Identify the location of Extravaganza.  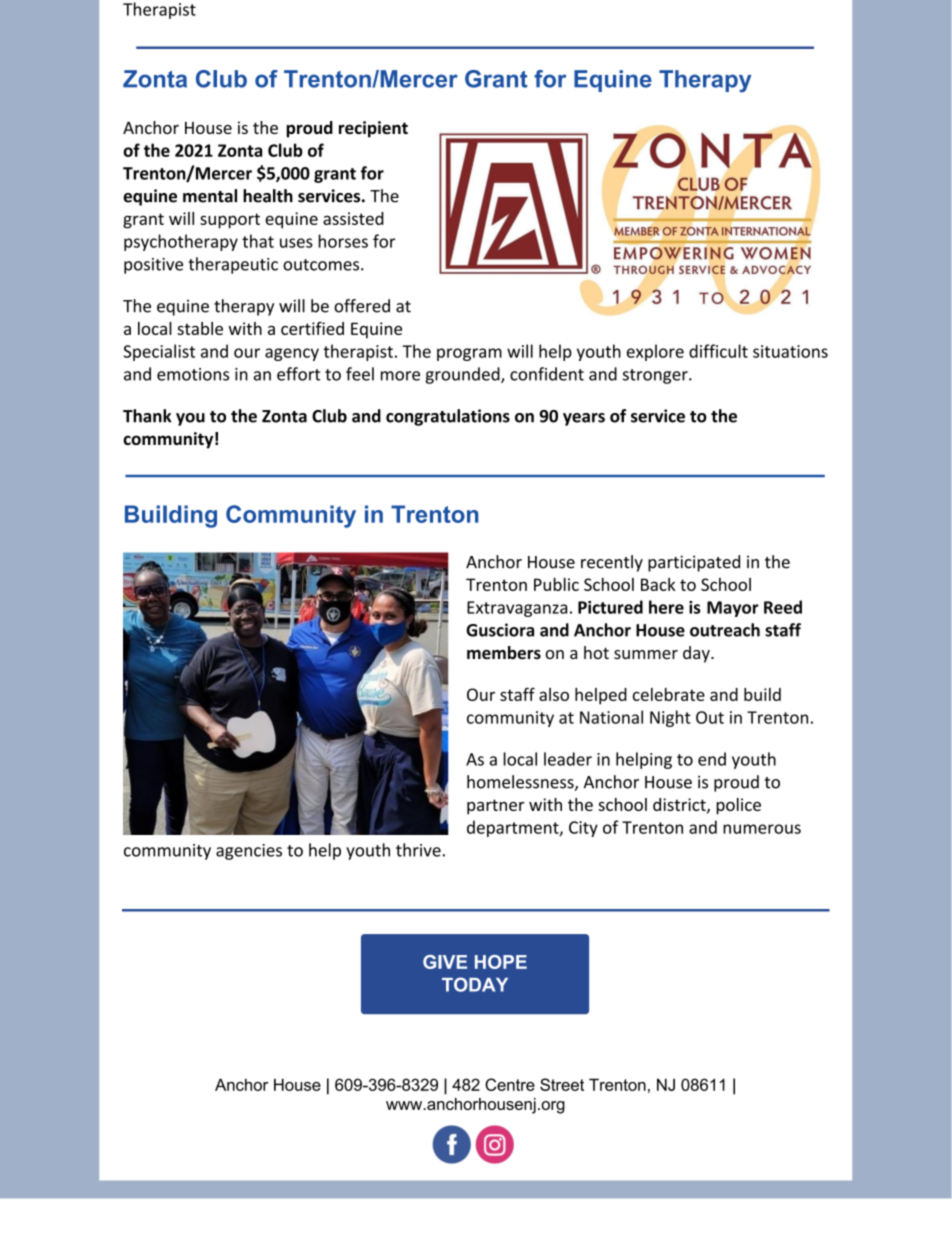
(517, 609).
